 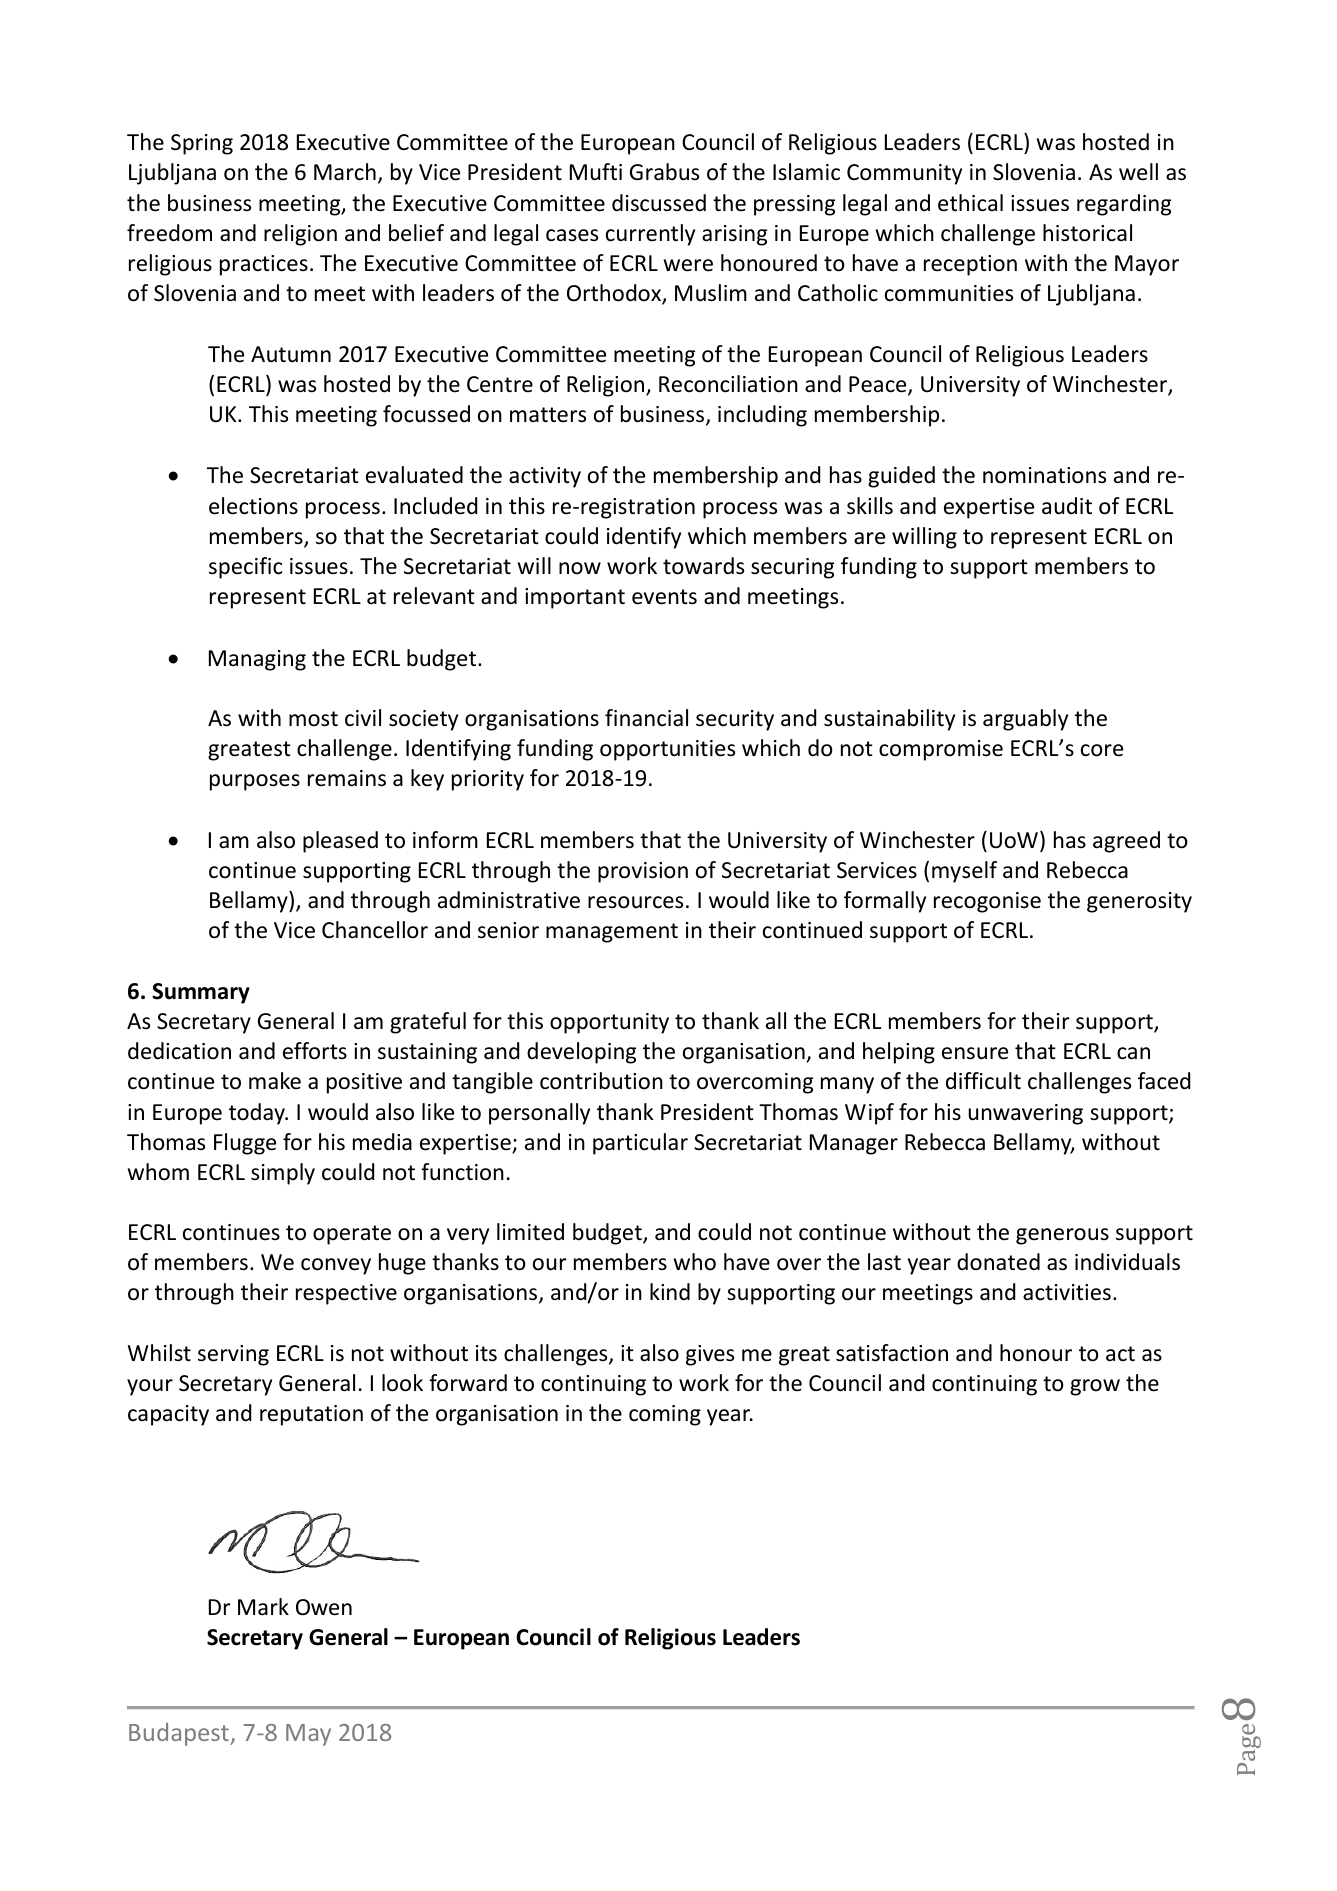 What do you see at coordinates (233, 1355) in the screenshot?
I see `serving` at bounding box center [233, 1355].
